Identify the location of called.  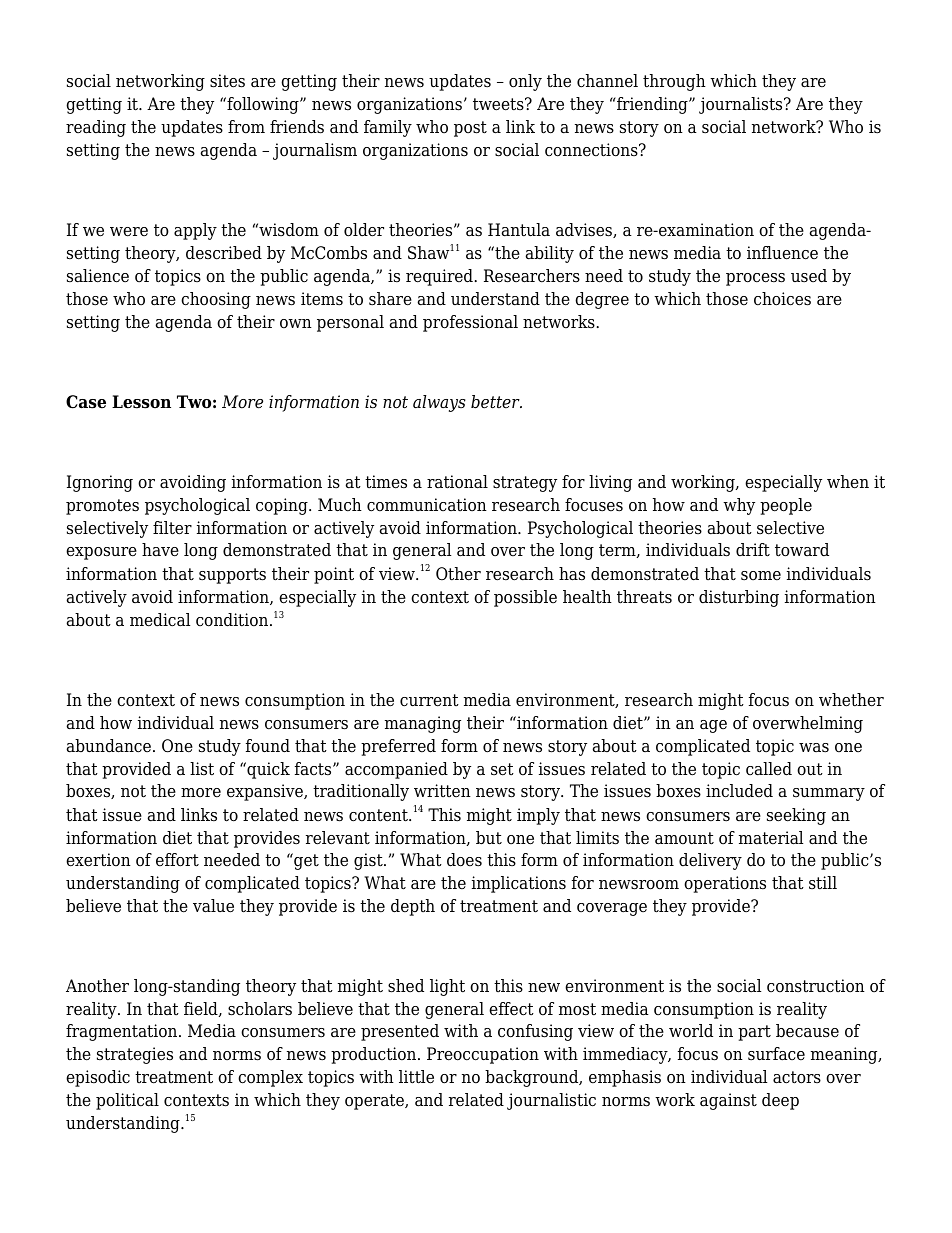
(769, 769).
